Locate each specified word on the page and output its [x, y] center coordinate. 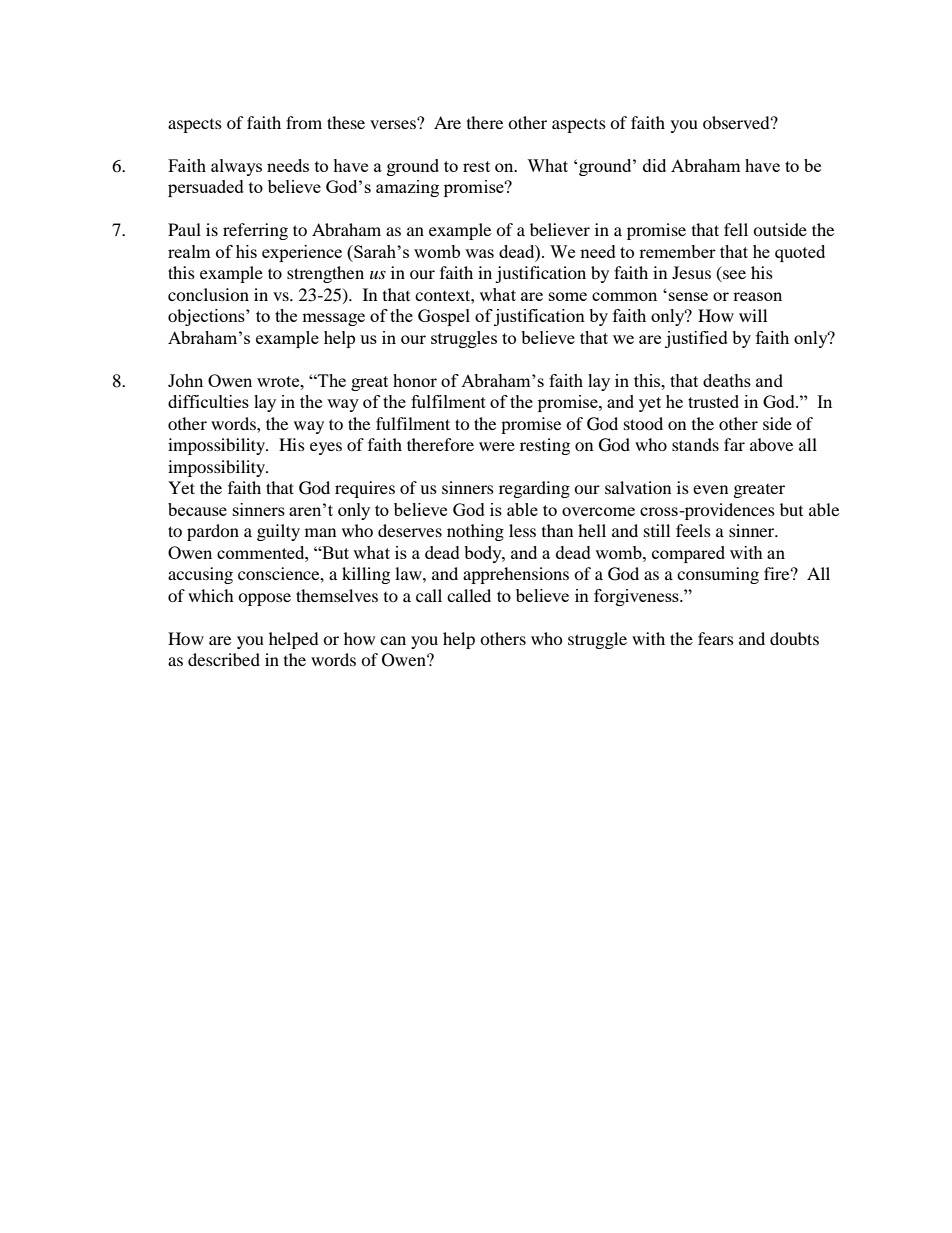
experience [302, 253]
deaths [727, 380]
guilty [278, 532]
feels [693, 530]
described [224, 659]
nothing [475, 532]
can [393, 640]
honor [415, 380]
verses [394, 123]
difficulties [208, 401]
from [304, 122]
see [733, 276]
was [479, 253]
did [654, 165]
